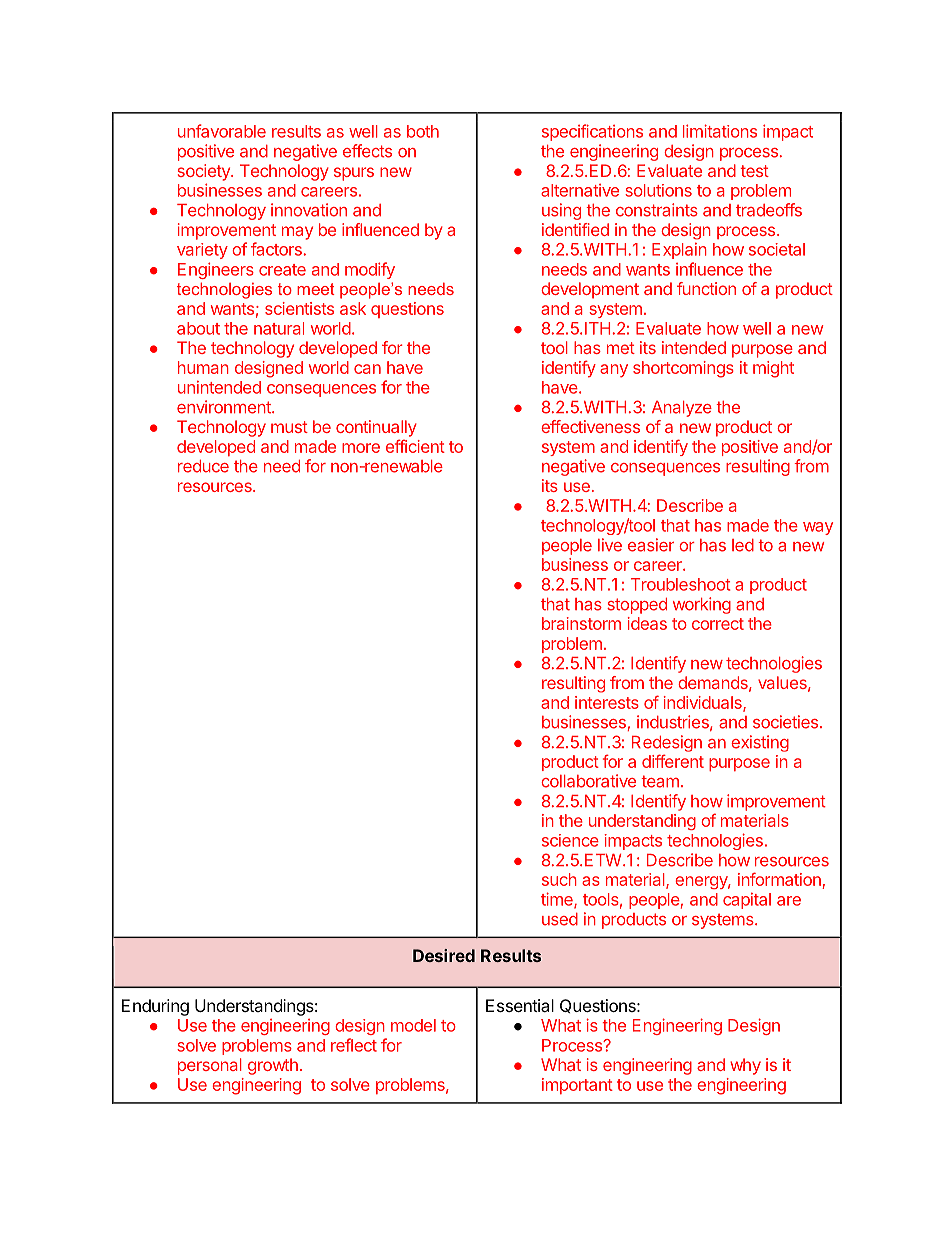  I want to click on Essential, so click(520, 1005).
